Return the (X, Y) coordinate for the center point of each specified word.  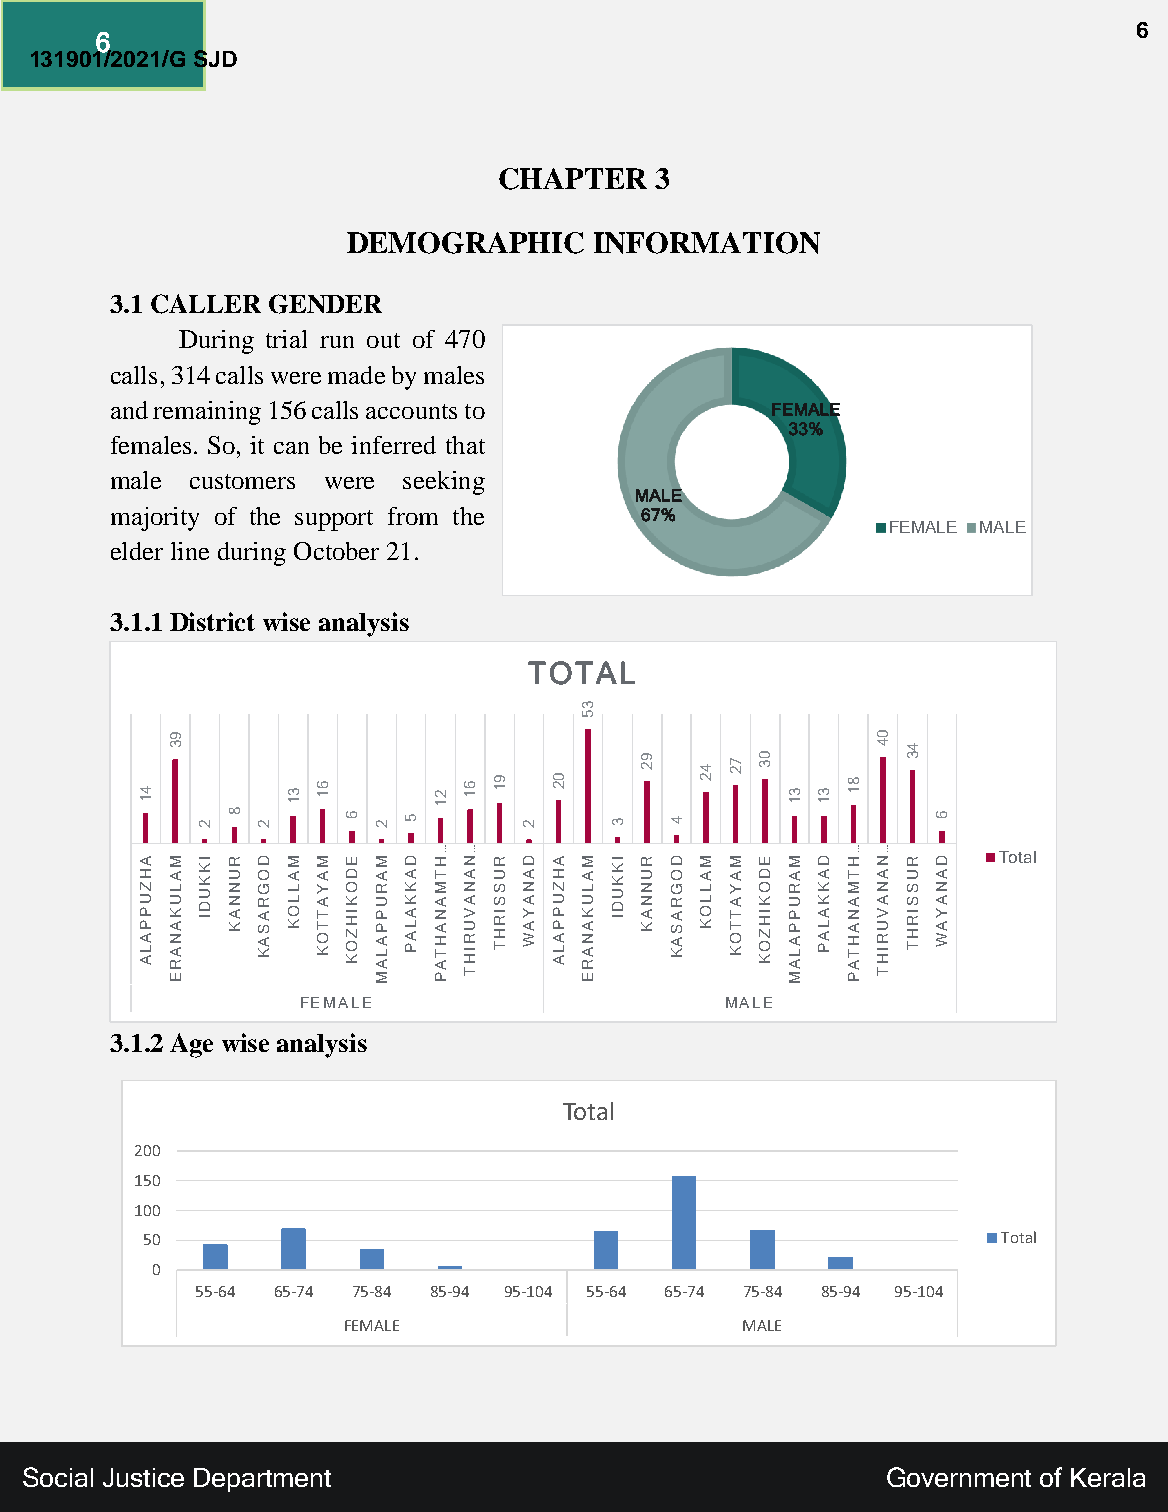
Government (959, 1477)
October (336, 551)
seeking (444, 483)
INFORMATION (707, 243)
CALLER (206, 304)
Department (262, 1480)
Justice (143, 1477)
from (413, 516)
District (212, 621)
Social (58, 1477)
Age (191, 1045)
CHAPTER (573, 179)
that (465, 445)
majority (155, 519)
